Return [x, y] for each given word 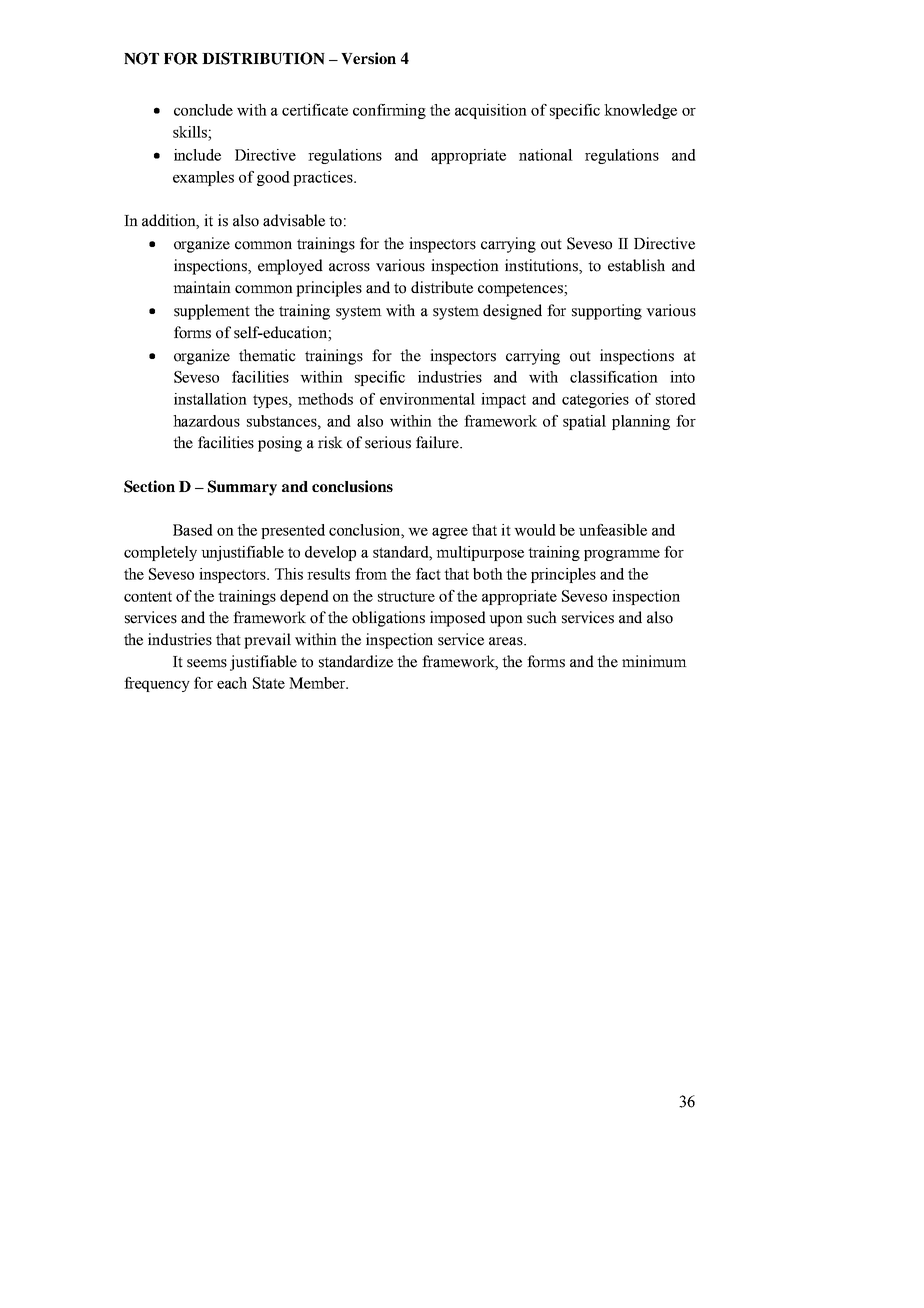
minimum [654, 661]
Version [368, 58]
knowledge [640, 111]
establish [636, 265]
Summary [242, 488]
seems [207, 663]
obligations [388, 619]
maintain [202, 287]
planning [641, 422]
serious [388, 442]
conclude [203, 110]
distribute [442, 287]
